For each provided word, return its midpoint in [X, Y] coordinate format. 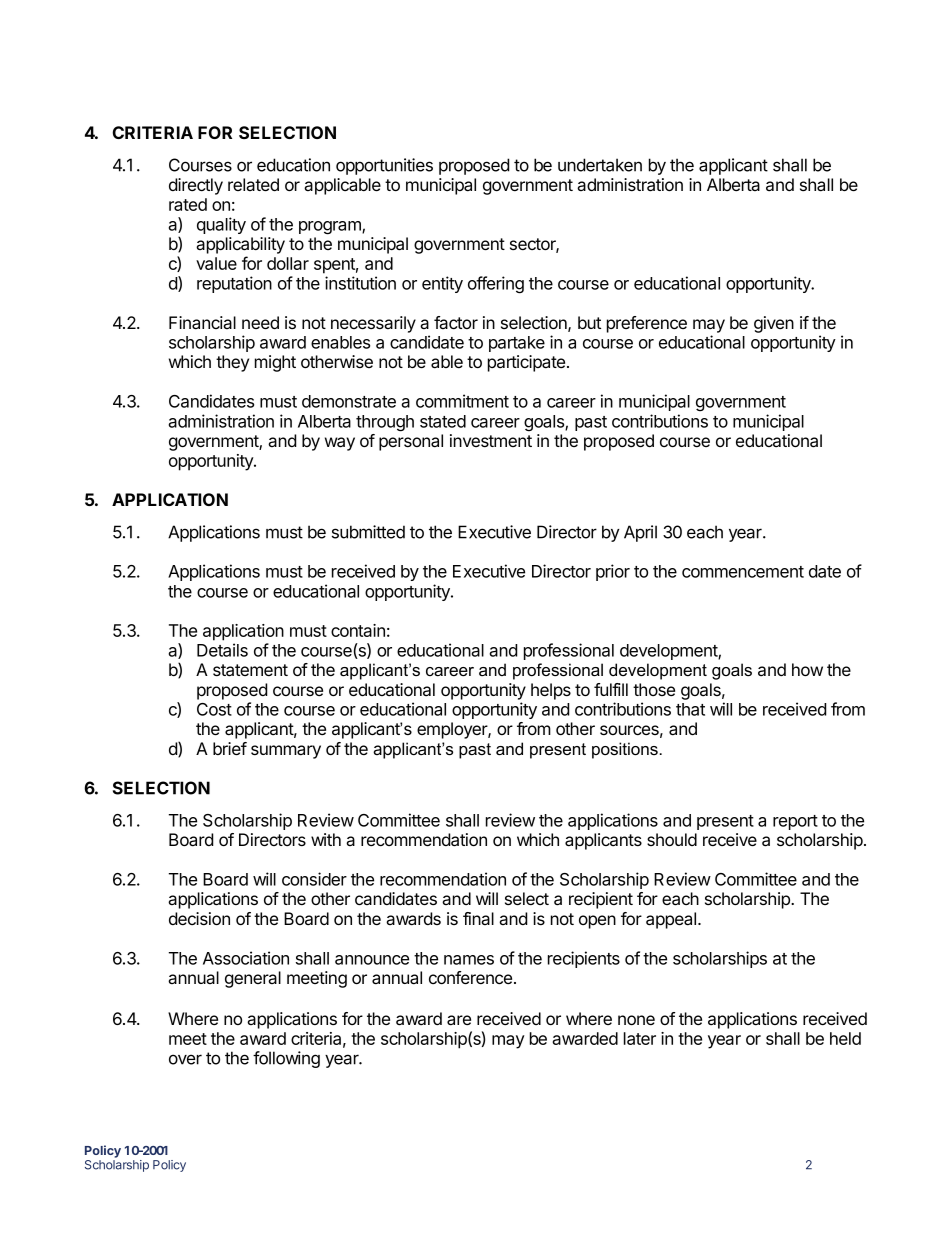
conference [470, 977]
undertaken [600, 165]
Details [222, 650]
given [774, 324]
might [275, 363]
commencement [743, 572]
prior [613, 572]
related [253, 184]
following [286, 1059]
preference [647, 324]
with [326, 839]
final [478, 918]
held [845, 1038]
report [795, 822]
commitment [462, 401]
